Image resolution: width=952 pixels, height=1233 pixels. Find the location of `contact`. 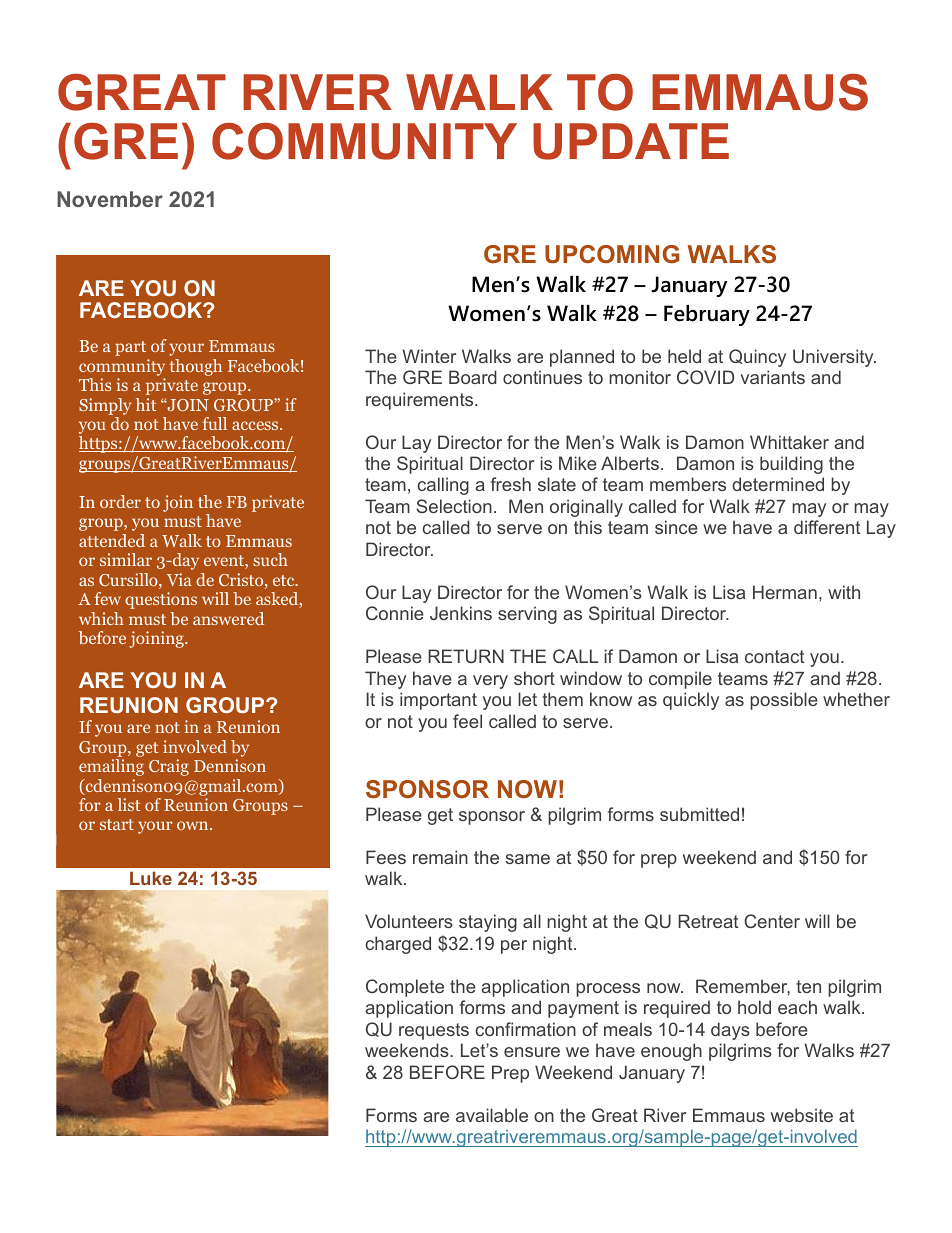

contact is located at coordinates (774, 656).
